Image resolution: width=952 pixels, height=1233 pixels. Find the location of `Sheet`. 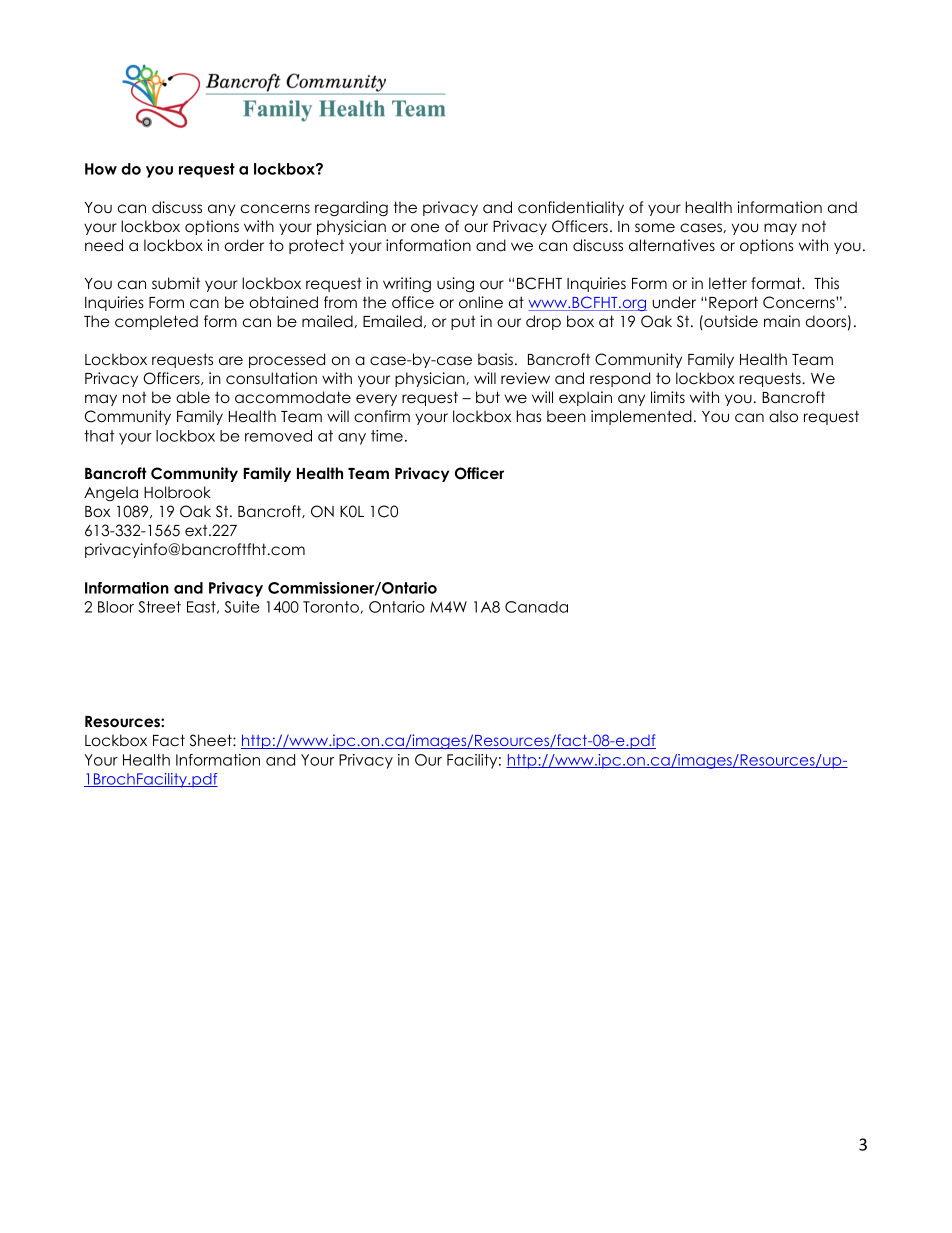

Sheet is located at coordinates (212, 740).
